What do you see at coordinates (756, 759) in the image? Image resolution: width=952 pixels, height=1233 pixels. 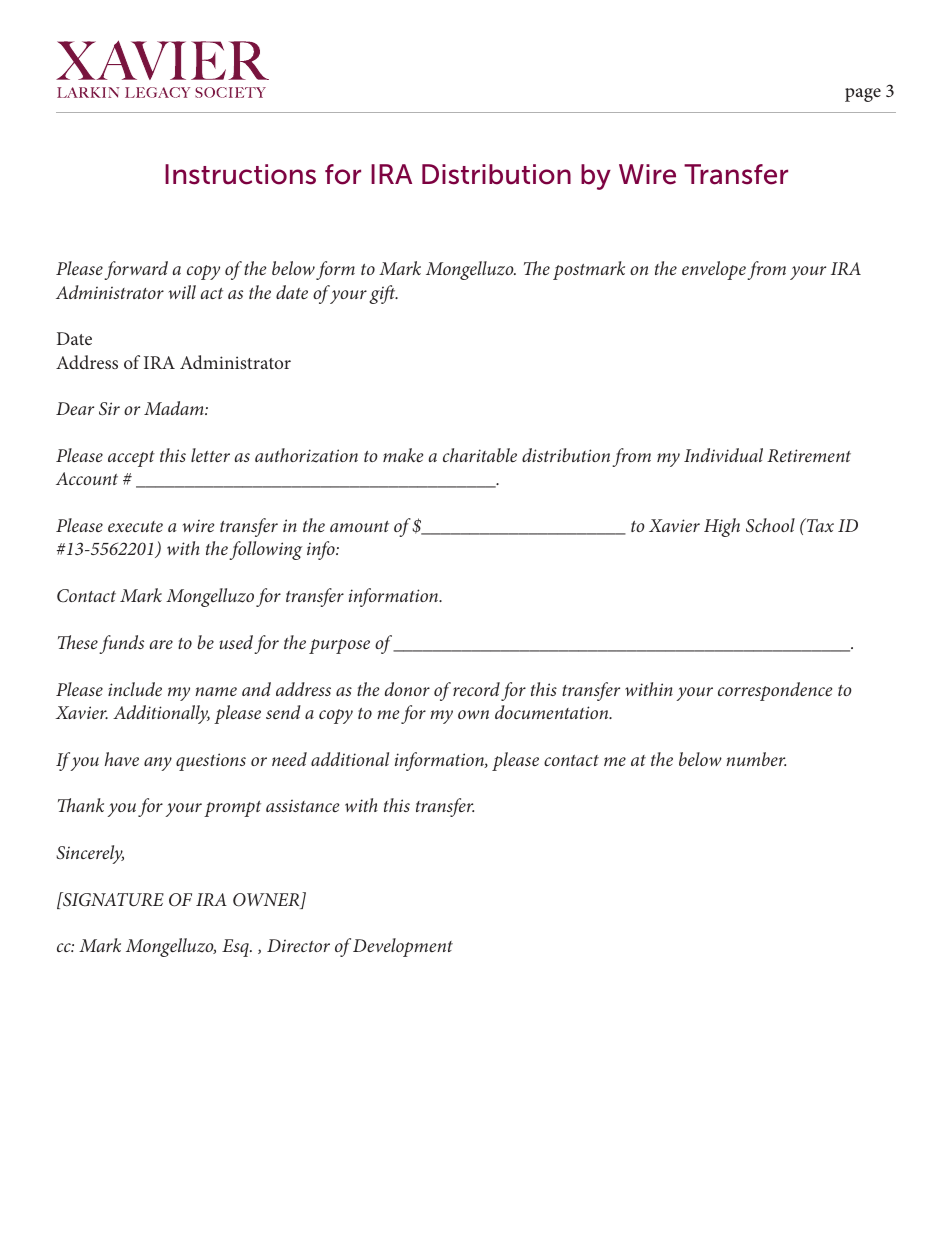 I see `number` at bounding box center [756, 759].
